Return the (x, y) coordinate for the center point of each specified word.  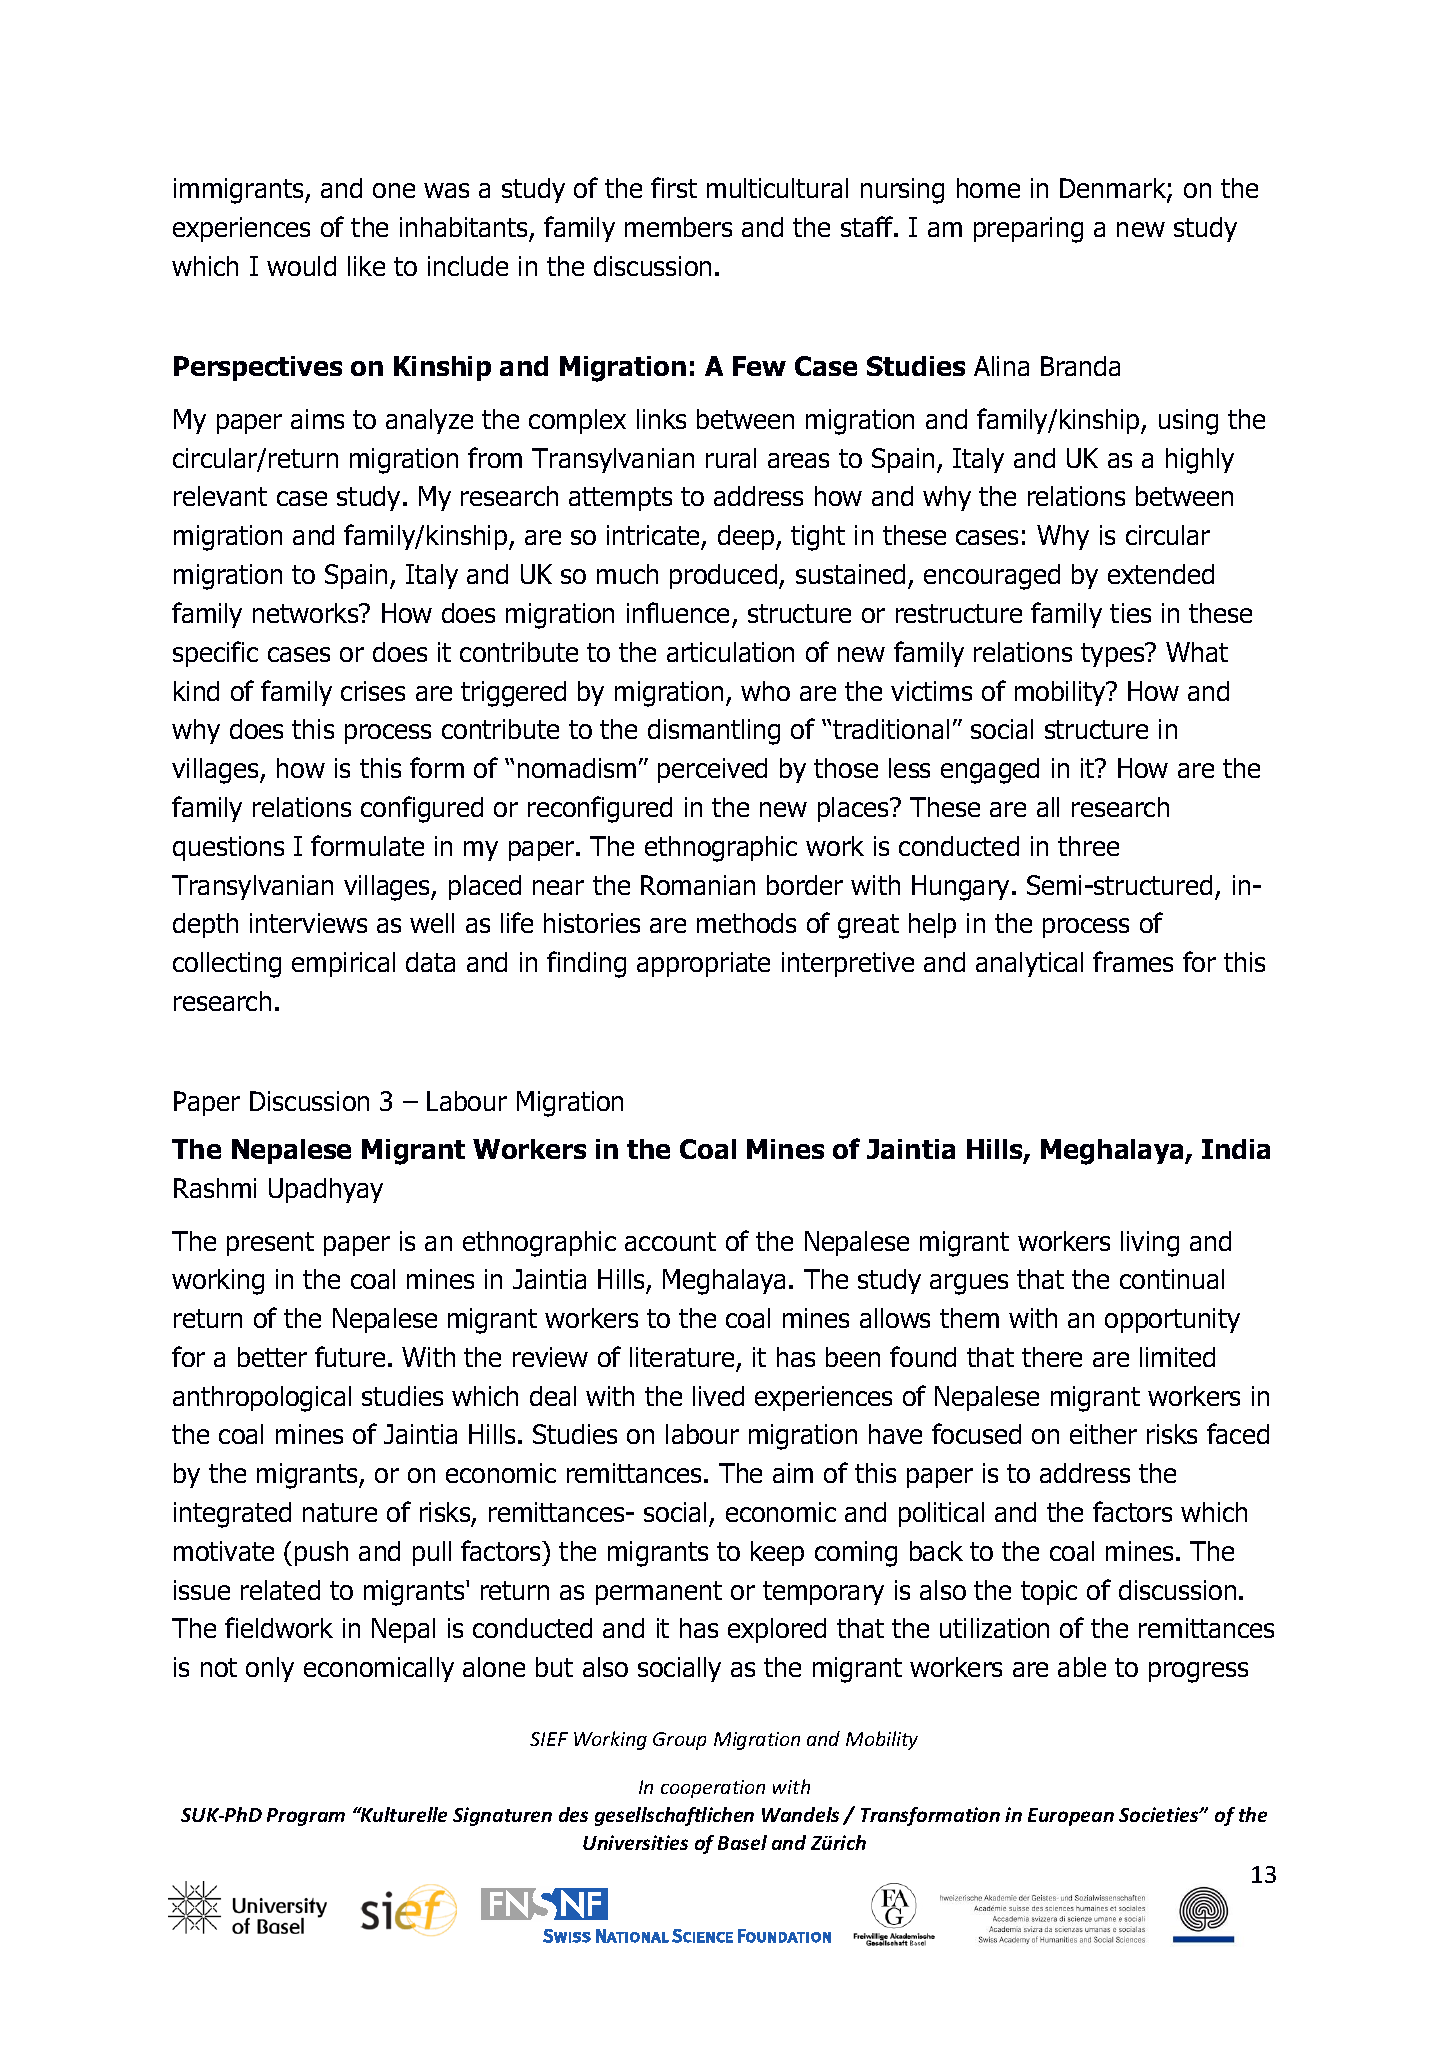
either (1103, 1434)
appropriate (703, 964)
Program (306, 1817)
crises (373, 691)
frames (1133, 961)
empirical (343, 964)
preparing (1028, 230)
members (678, 227)
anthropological (262, 1399)
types (1114, 655)
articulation (730, 652)
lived (718, 1396)
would (301, 266)
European (1071, 1817)
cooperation (713, 1789)
